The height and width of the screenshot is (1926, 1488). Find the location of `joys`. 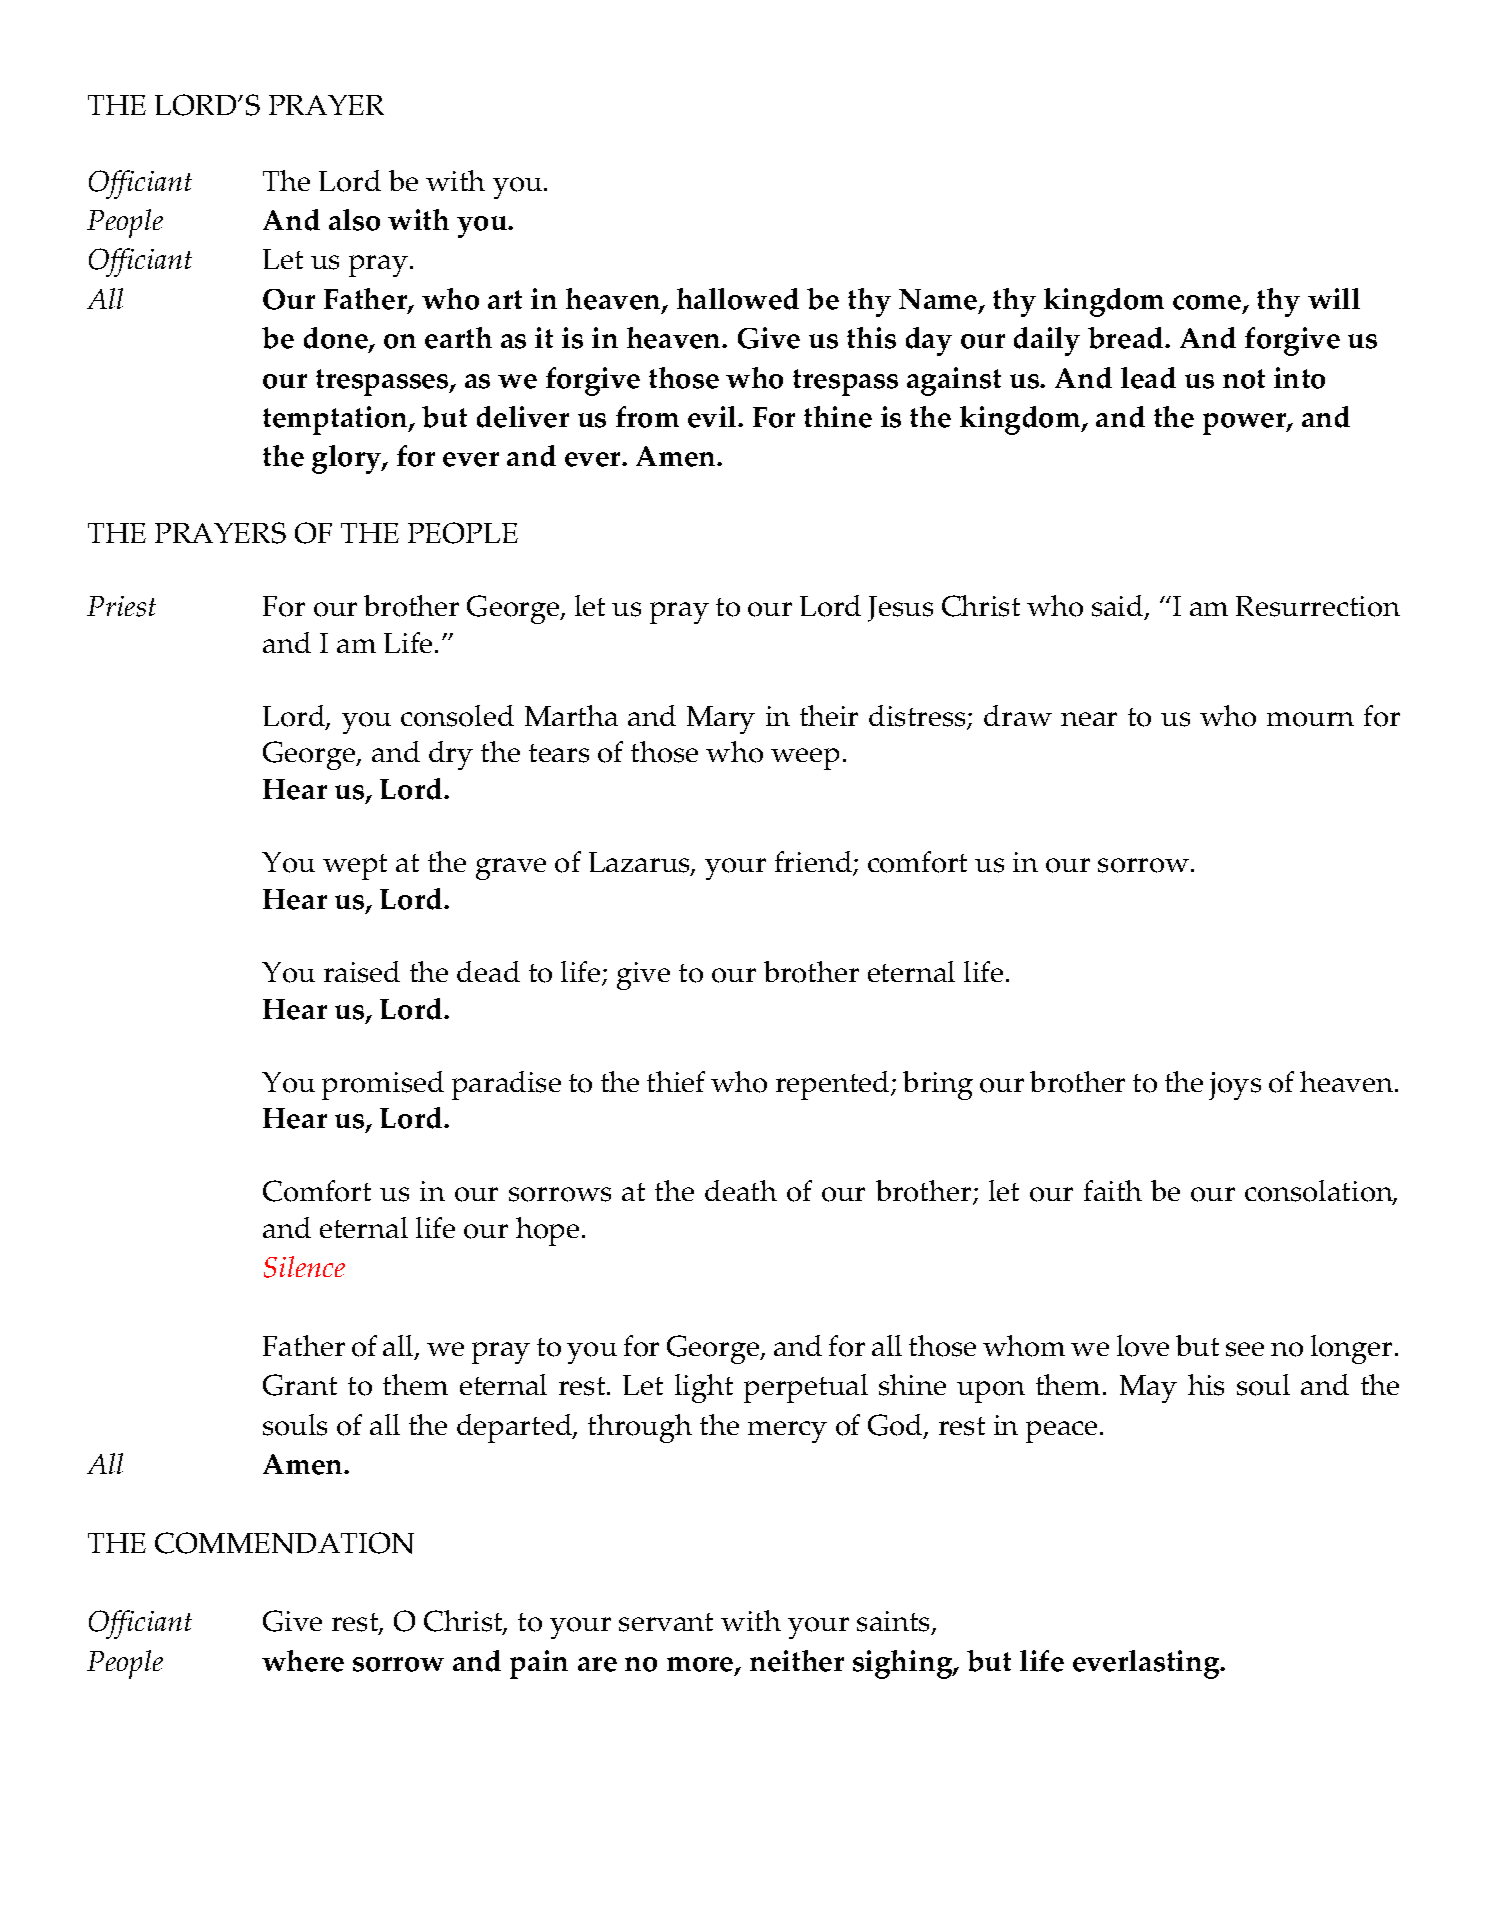

joys is located at coordinates (1235, 1086).
